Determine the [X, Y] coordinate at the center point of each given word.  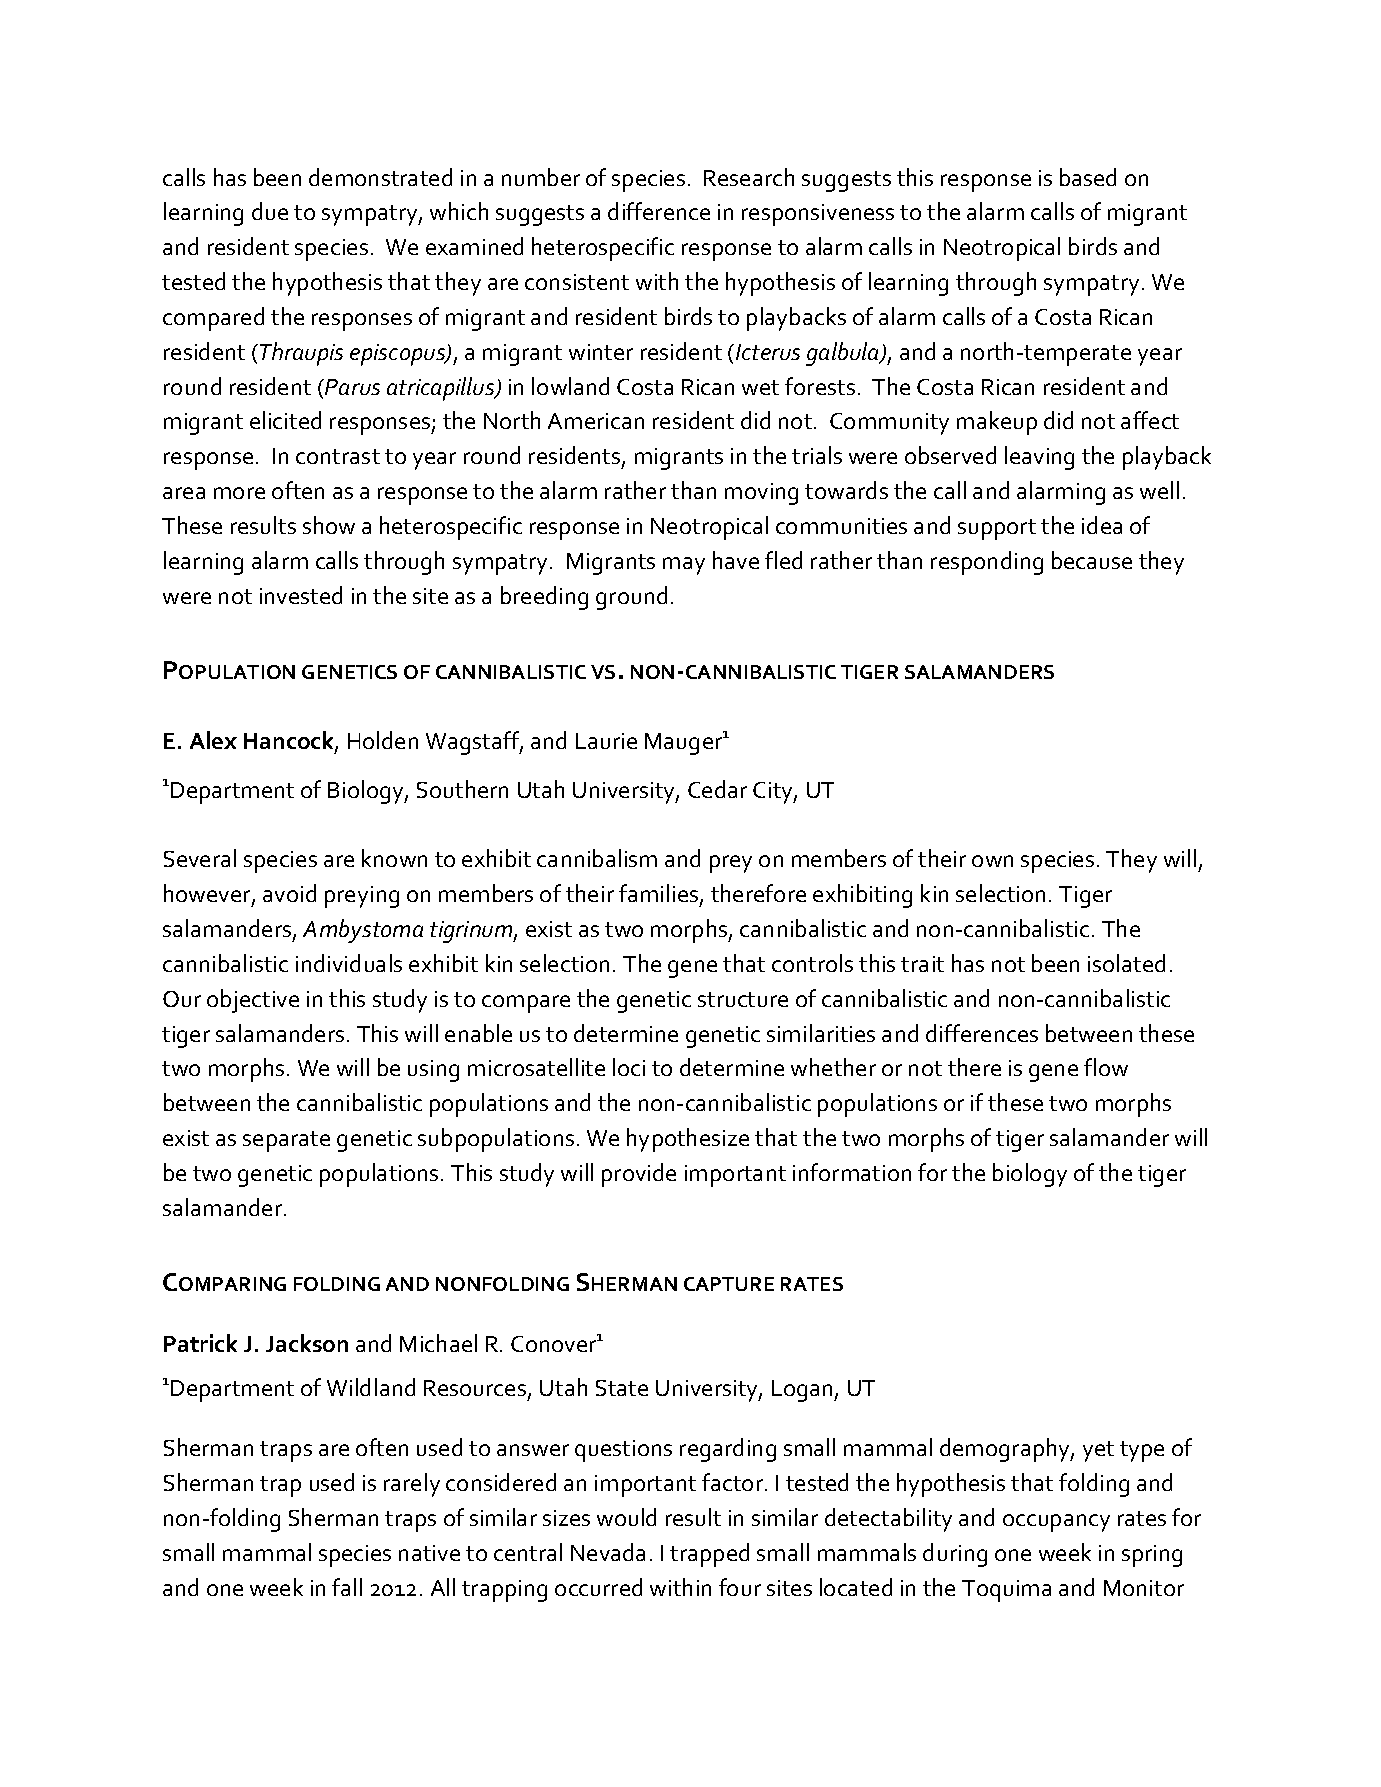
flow [1106, 1067]
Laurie [606, 741]
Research [749, 177]
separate [286, 1141]
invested [301, 595]
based [1088, 177]
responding [987, 563]
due [270, 211]
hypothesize [688, 1140]
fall [347, 1587]
